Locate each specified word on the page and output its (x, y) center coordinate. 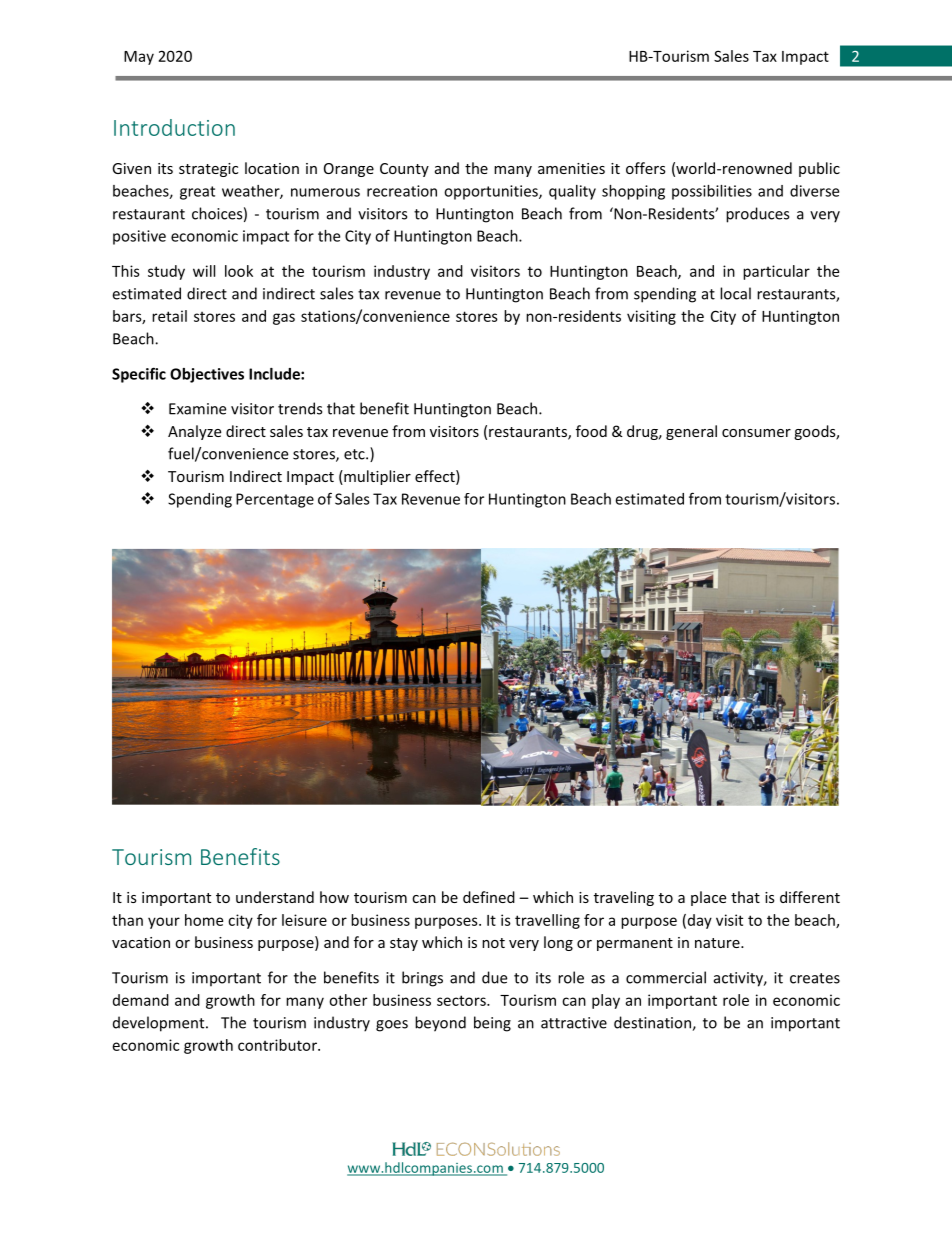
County (404, 170)
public (819, 169)
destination (653, 1023)
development (160, 1024)
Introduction (174, 127)
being (492, 1024)
